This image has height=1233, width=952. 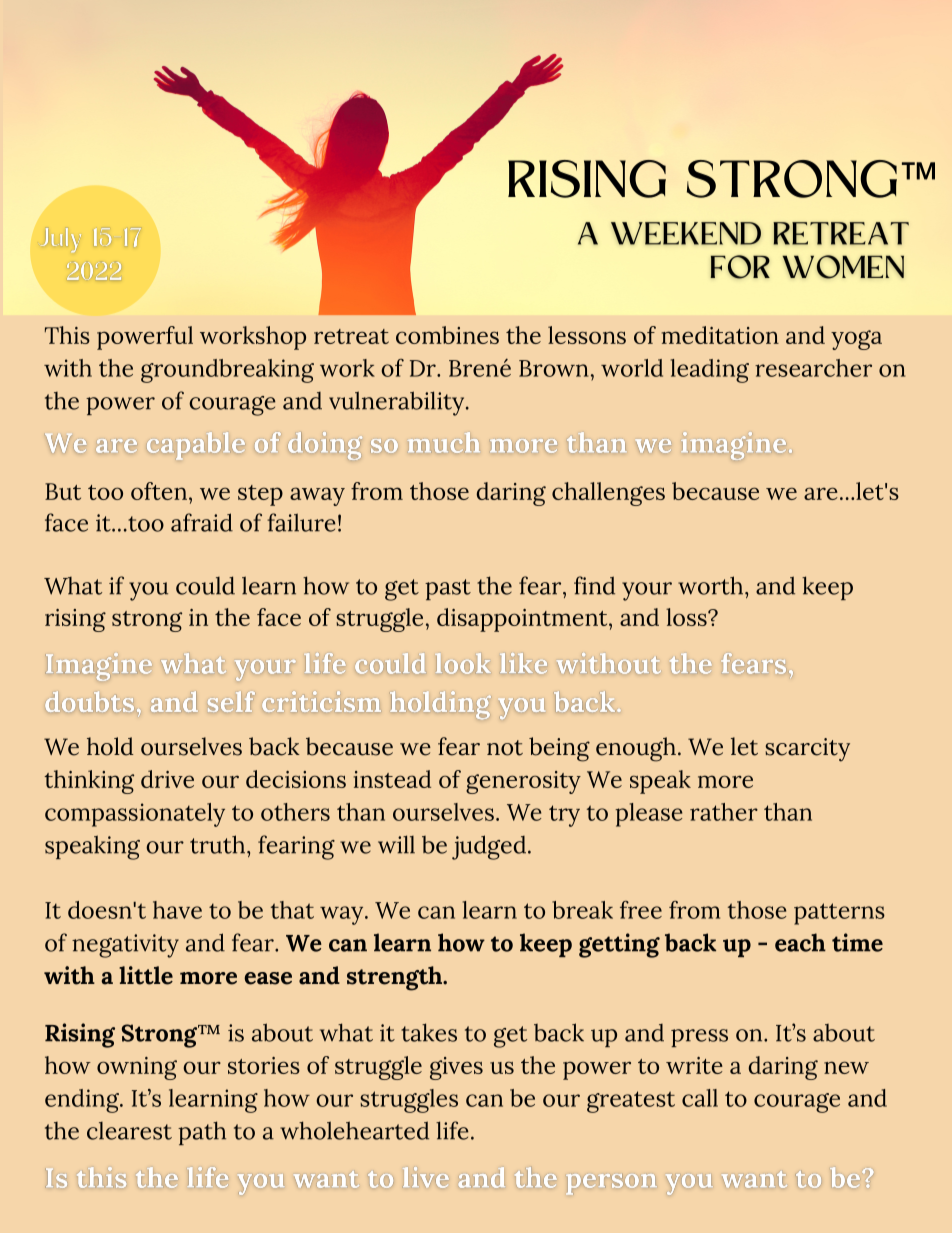 What do you see at coordinates (523, 620) in the image?
I see `disappointment` at bounding box center [523, 620].
